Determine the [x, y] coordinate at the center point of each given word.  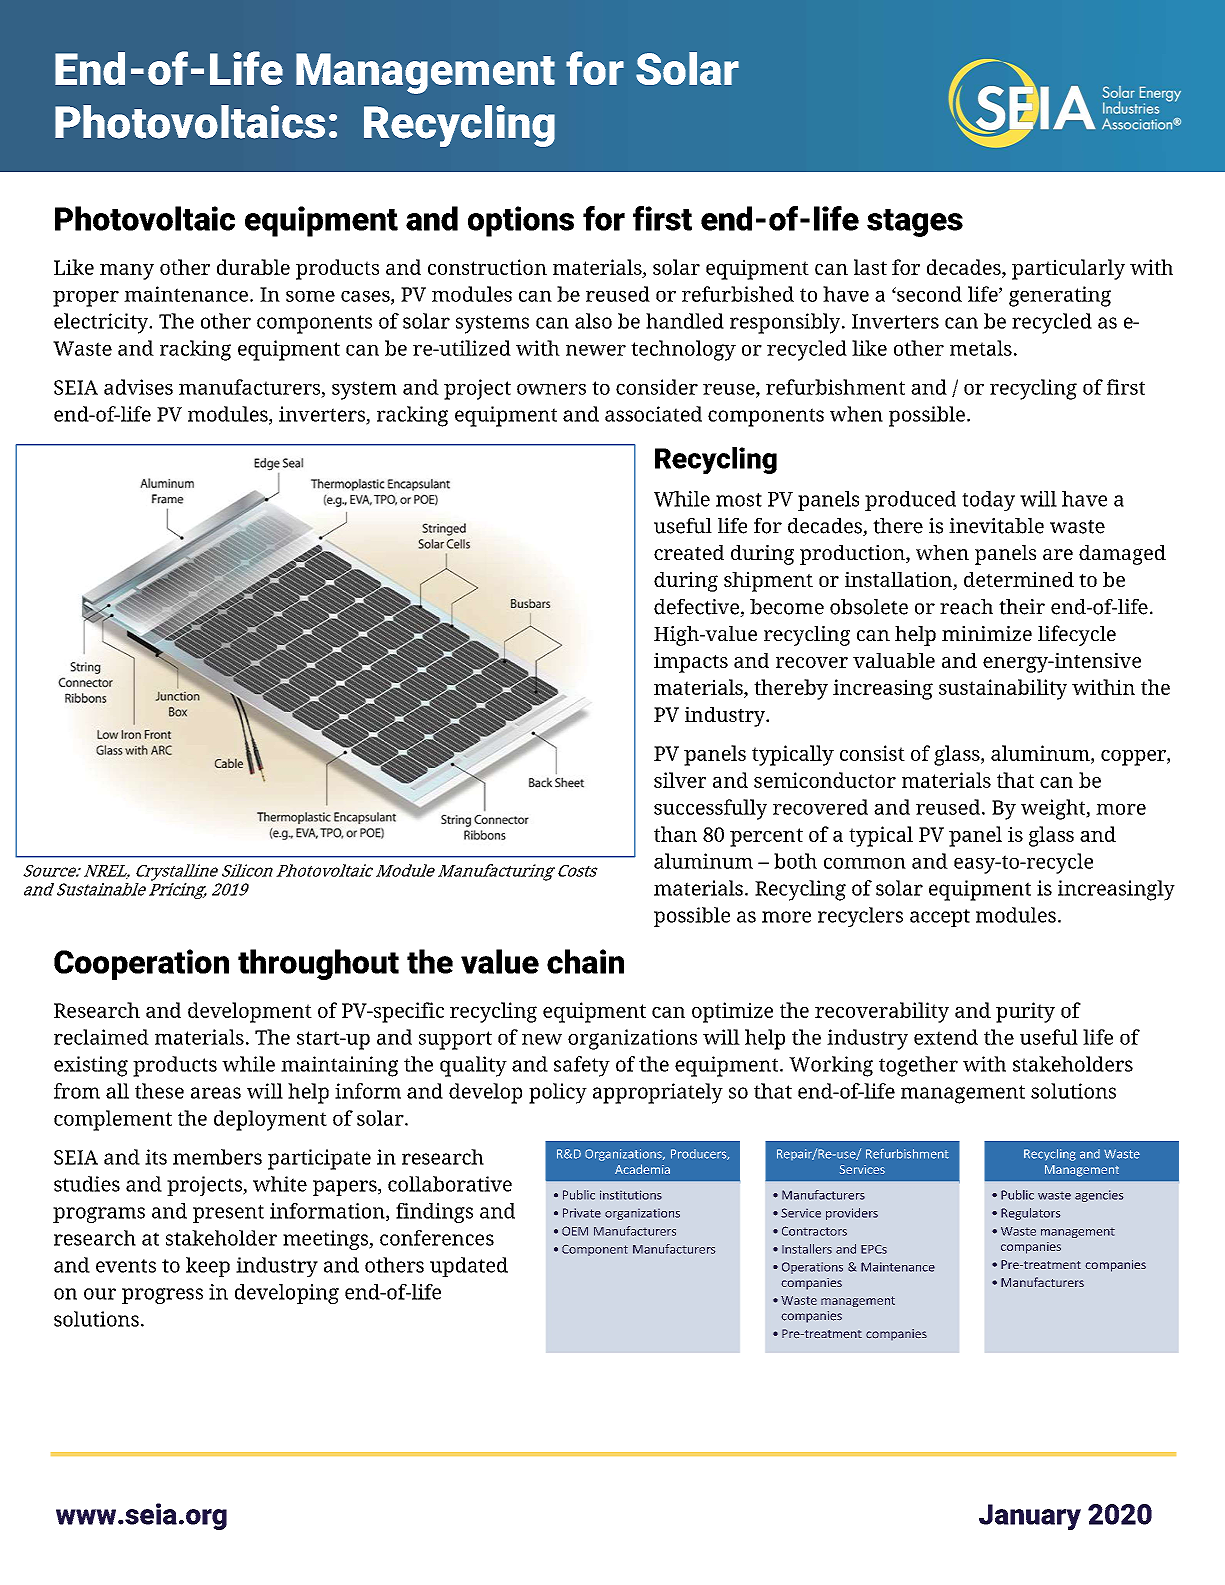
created [689, 552]
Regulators [1030, 1214]
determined [1019, 579]
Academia [642, 1169]
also [593, 321]
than [675, 834]
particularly [1068, 269]
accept [940, 918]
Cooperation [141, 964]
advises [138, 387]
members [217, 1157]
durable [253, 267]
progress [162, 1296]
